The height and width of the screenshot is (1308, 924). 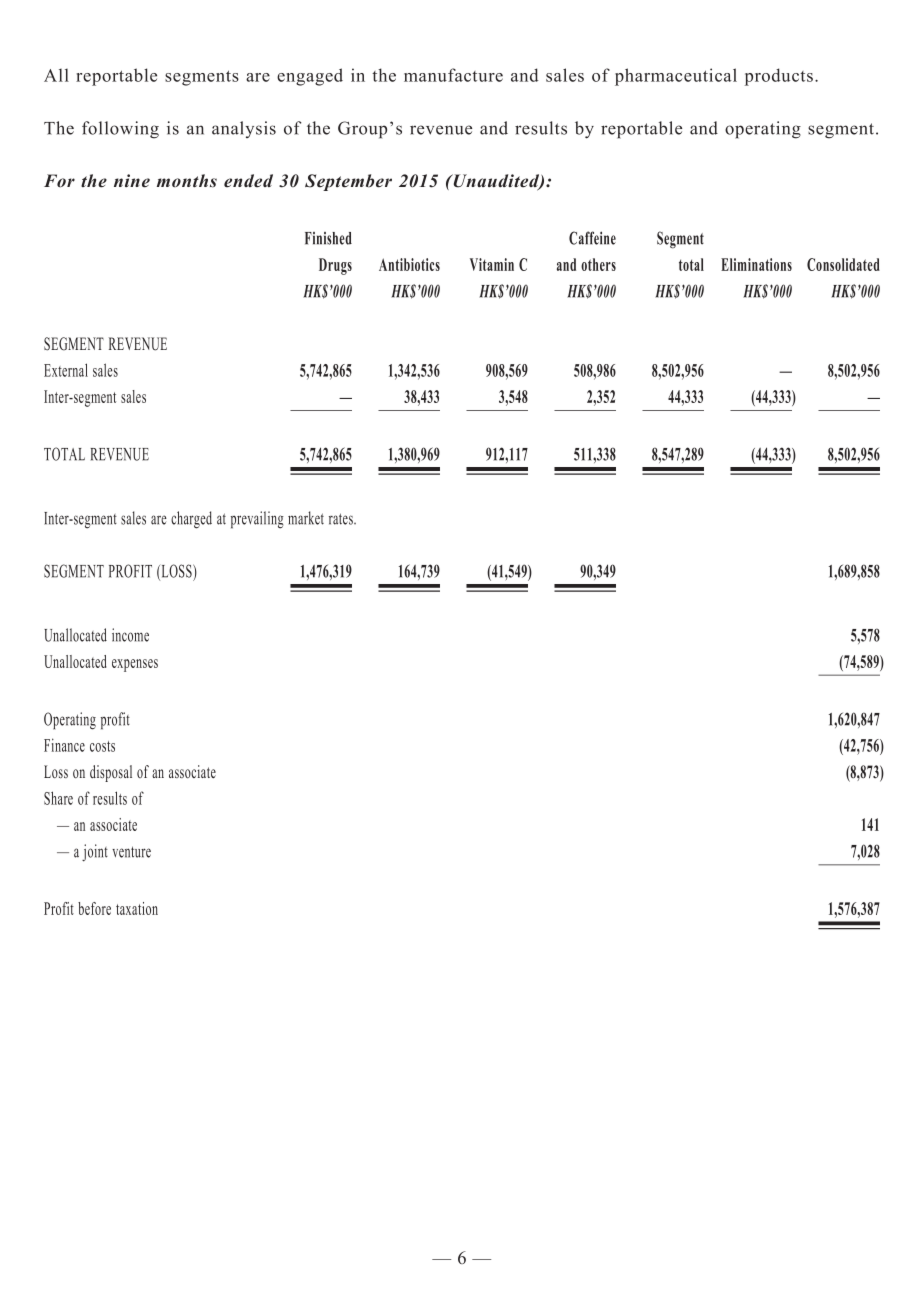 What do you see at coordinates (137, 908) in the screenshot?
I see `taxation` at bounding box center [137, 908].
